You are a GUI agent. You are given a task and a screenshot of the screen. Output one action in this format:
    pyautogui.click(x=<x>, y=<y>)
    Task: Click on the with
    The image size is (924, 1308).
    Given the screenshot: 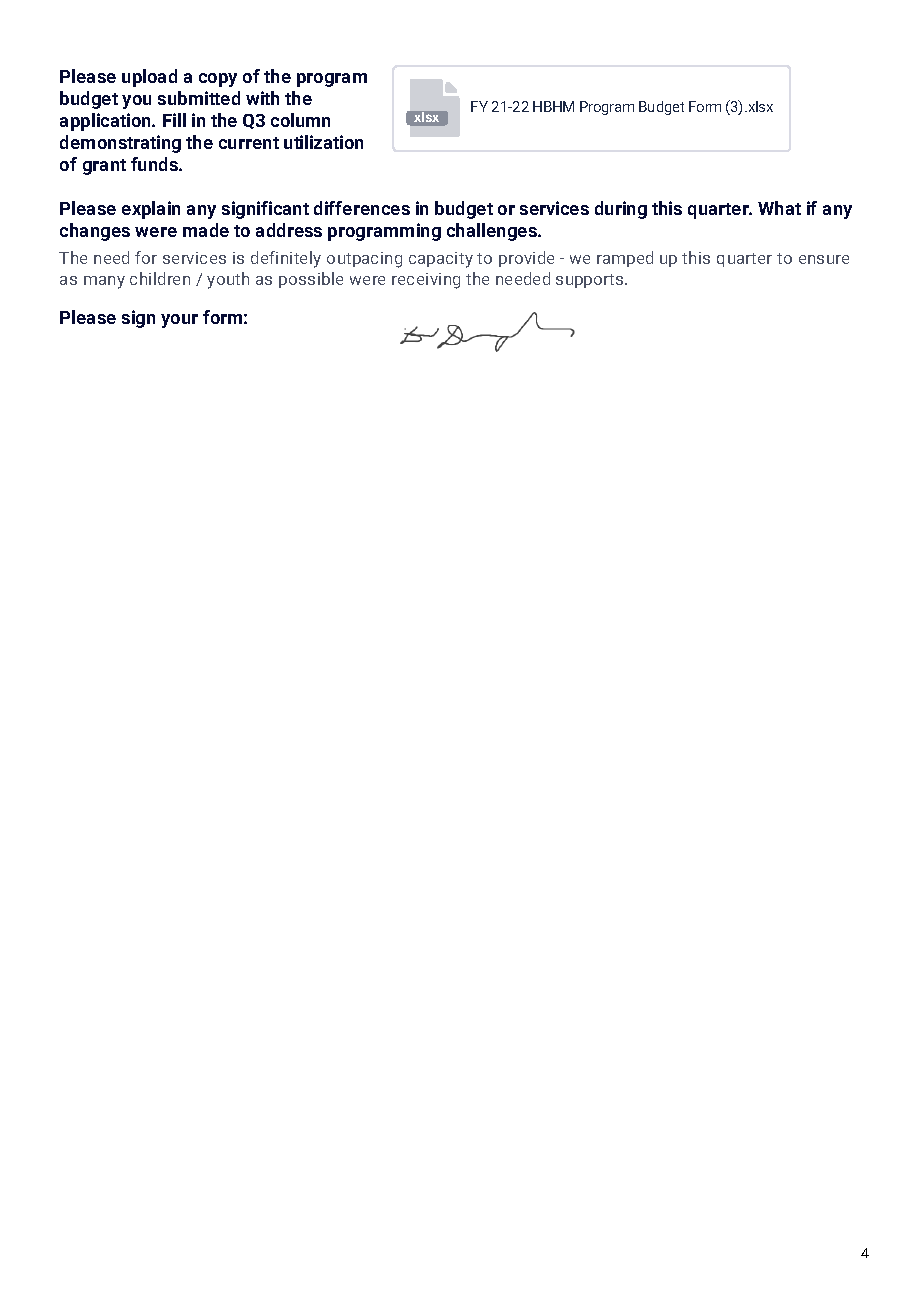 What is the action you would take?
    pyautogui.click(x=262, y=98)
